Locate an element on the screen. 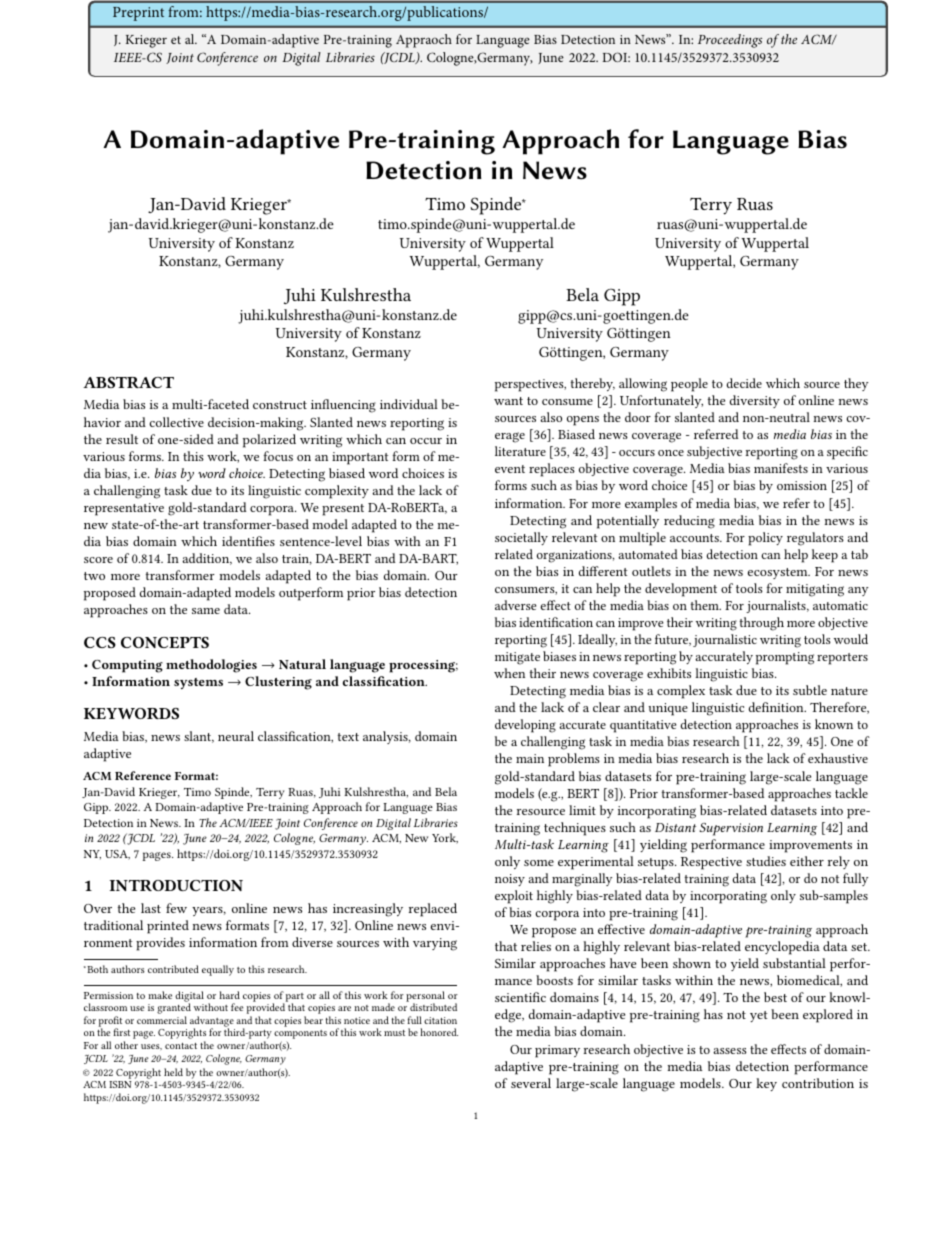 Image resolution: width=952 pixels, height=1233 pixels. decide is located at coordinates (744, 383).
